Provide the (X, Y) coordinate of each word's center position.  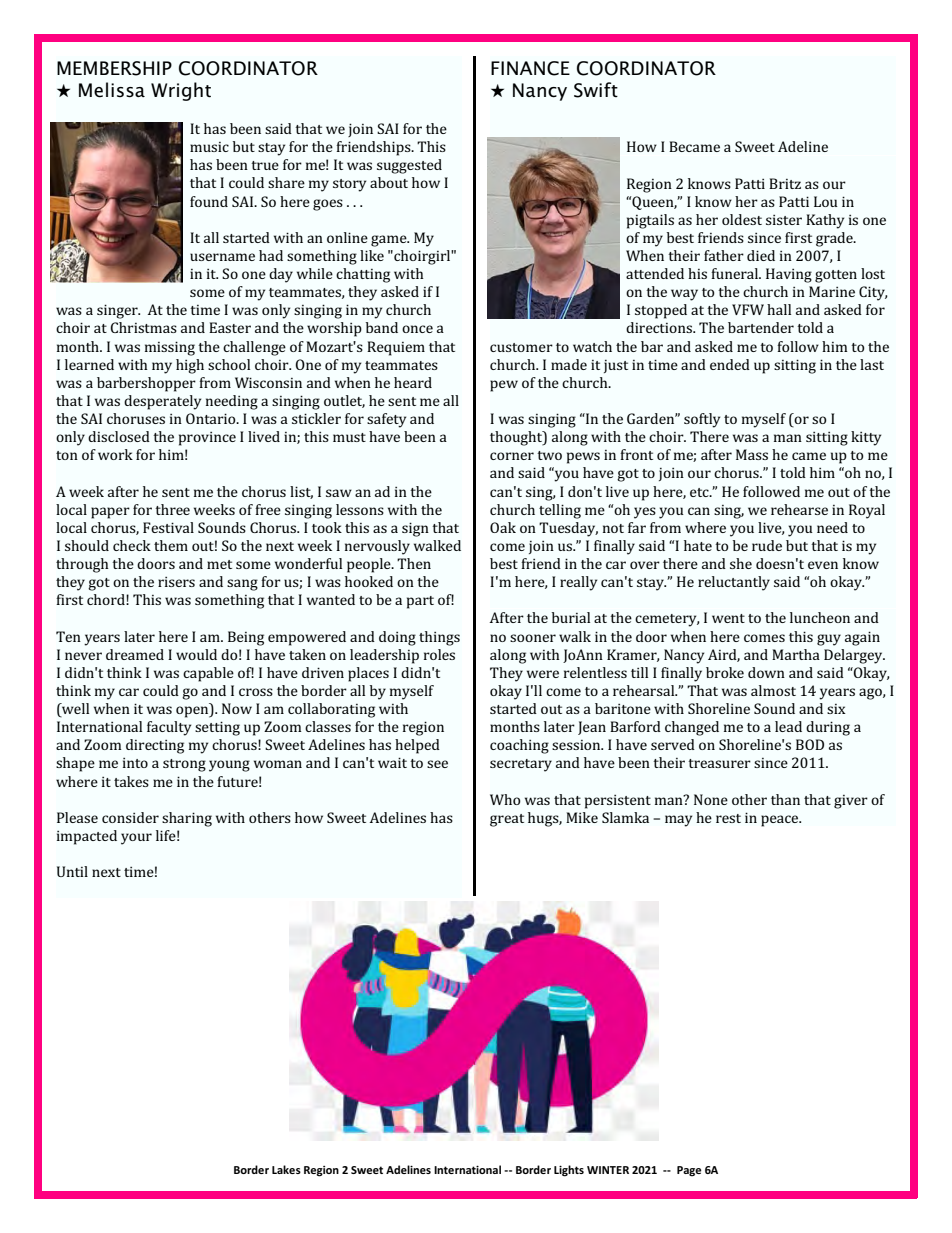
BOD (810, 744)
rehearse (799, 509)
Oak (503, 527)
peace (781, 821)
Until (72, 871)
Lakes (286, 1169)
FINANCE (530, 68)
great (507, 820)
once (417, 329)
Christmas (144, 327)
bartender (761, 327)
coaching (519, 746)
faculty (169, 728)
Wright (181, 91)
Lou (826, 201)
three (172, 509)
